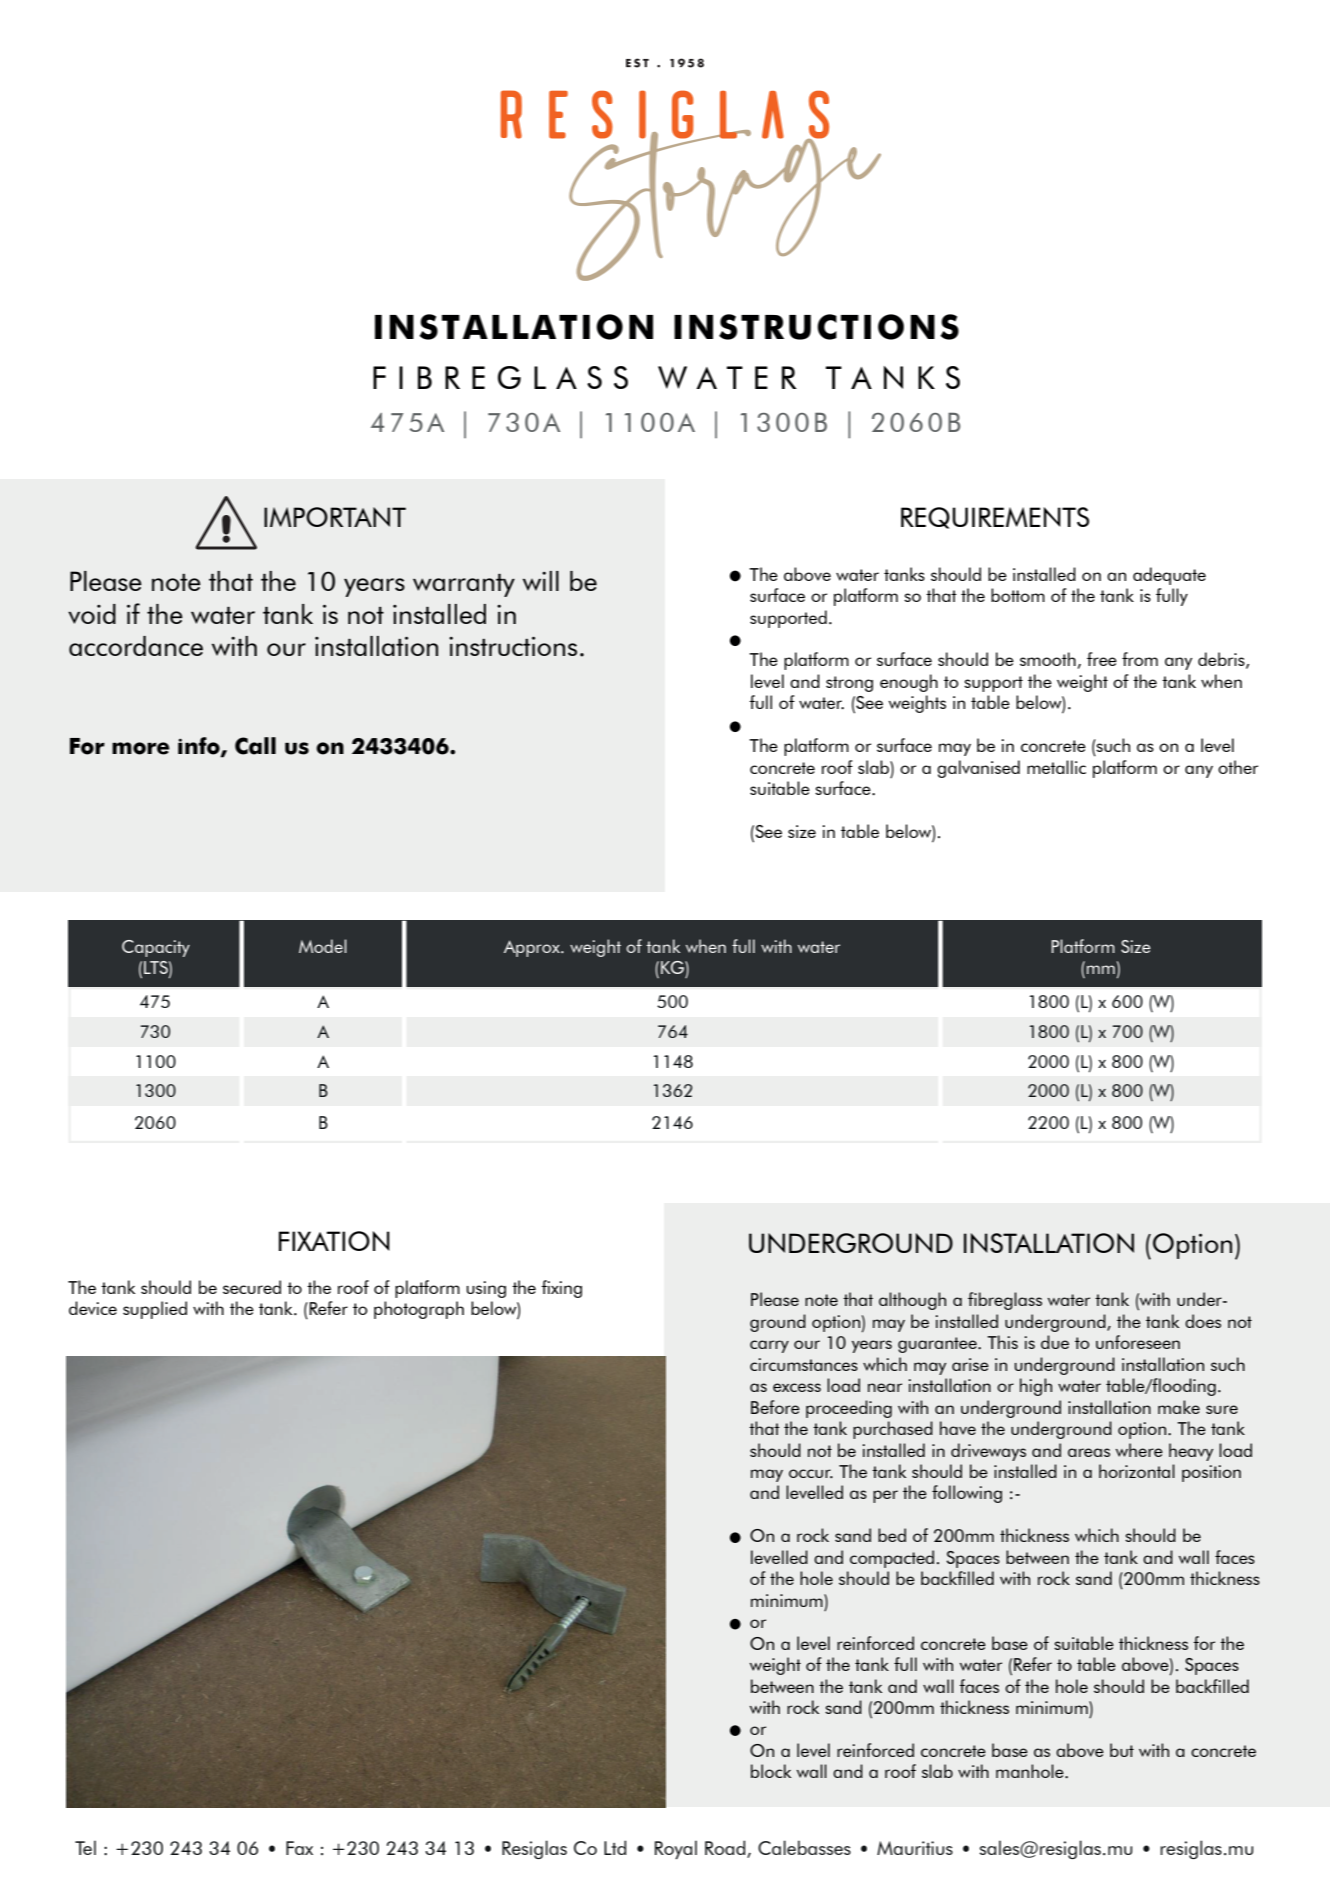 This screenshot has width=1330, height=1881. I want to click on does, so click(1203, 1321).
